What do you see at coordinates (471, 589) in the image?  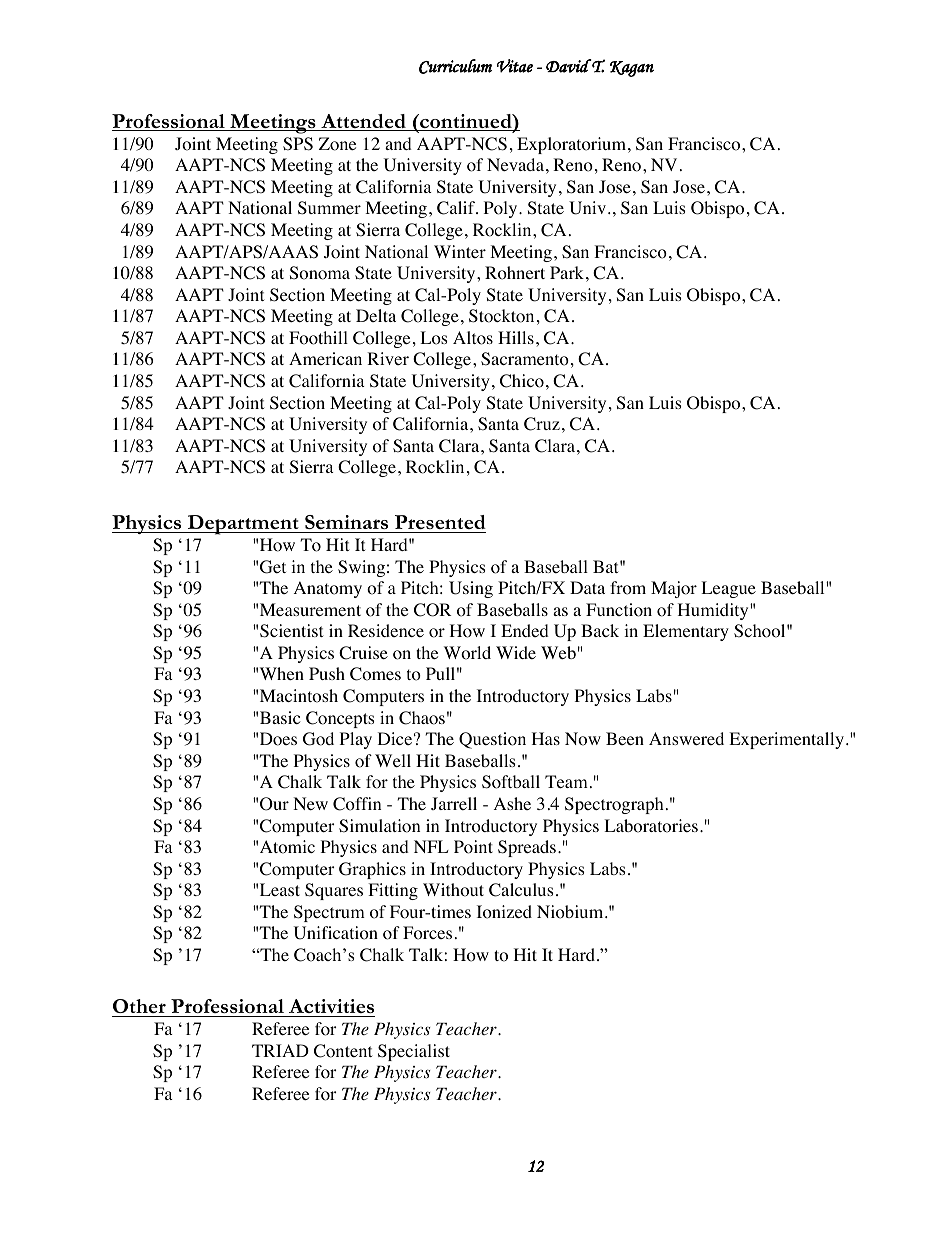 I see `Using` at bounding box center [471, 589].
